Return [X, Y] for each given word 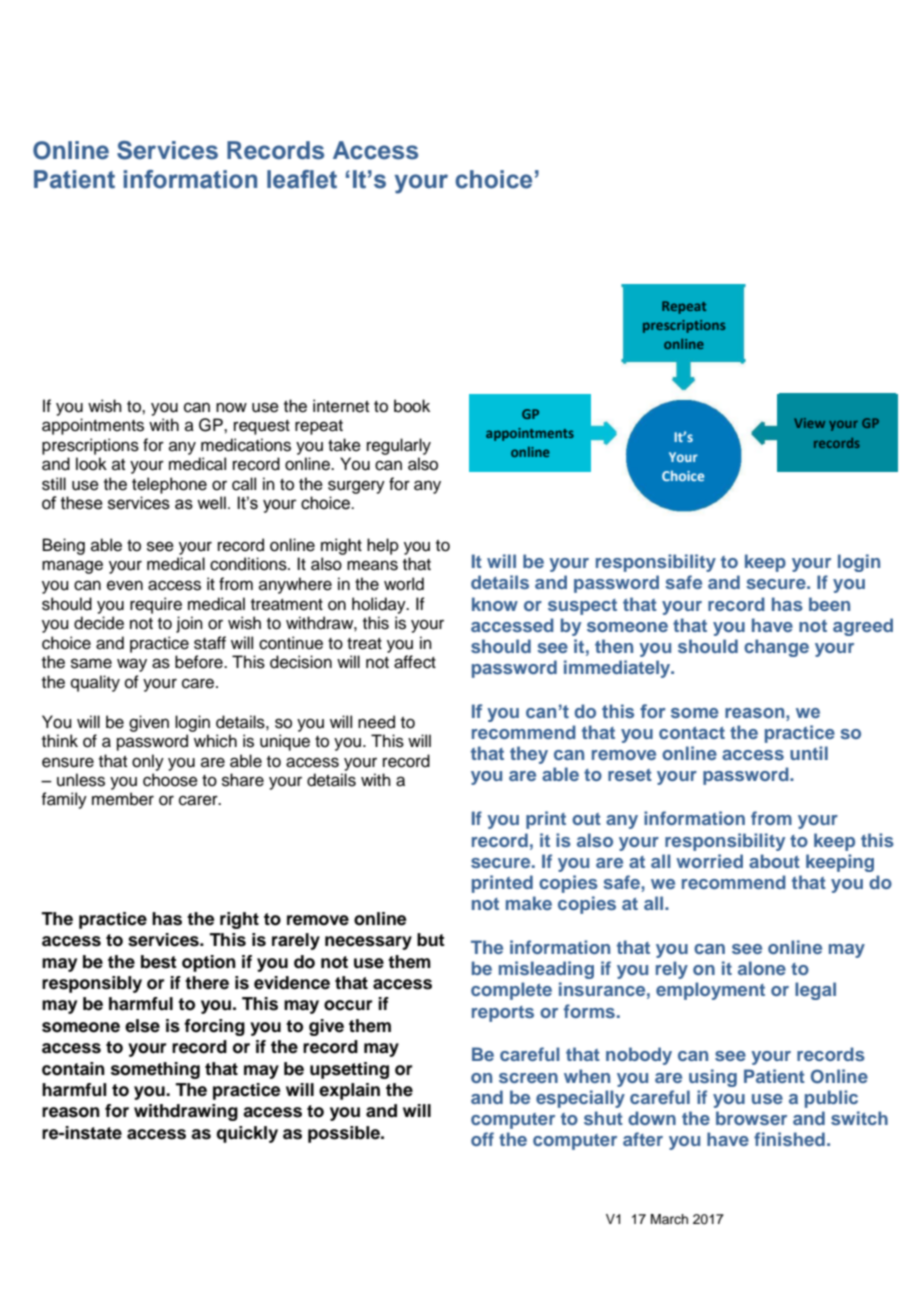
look [91, 464]
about [774, 861]
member [123, 799]
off [482, 1139]
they [529, 755]
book [412, 406]
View [809, 423]
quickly [247, 1134]
